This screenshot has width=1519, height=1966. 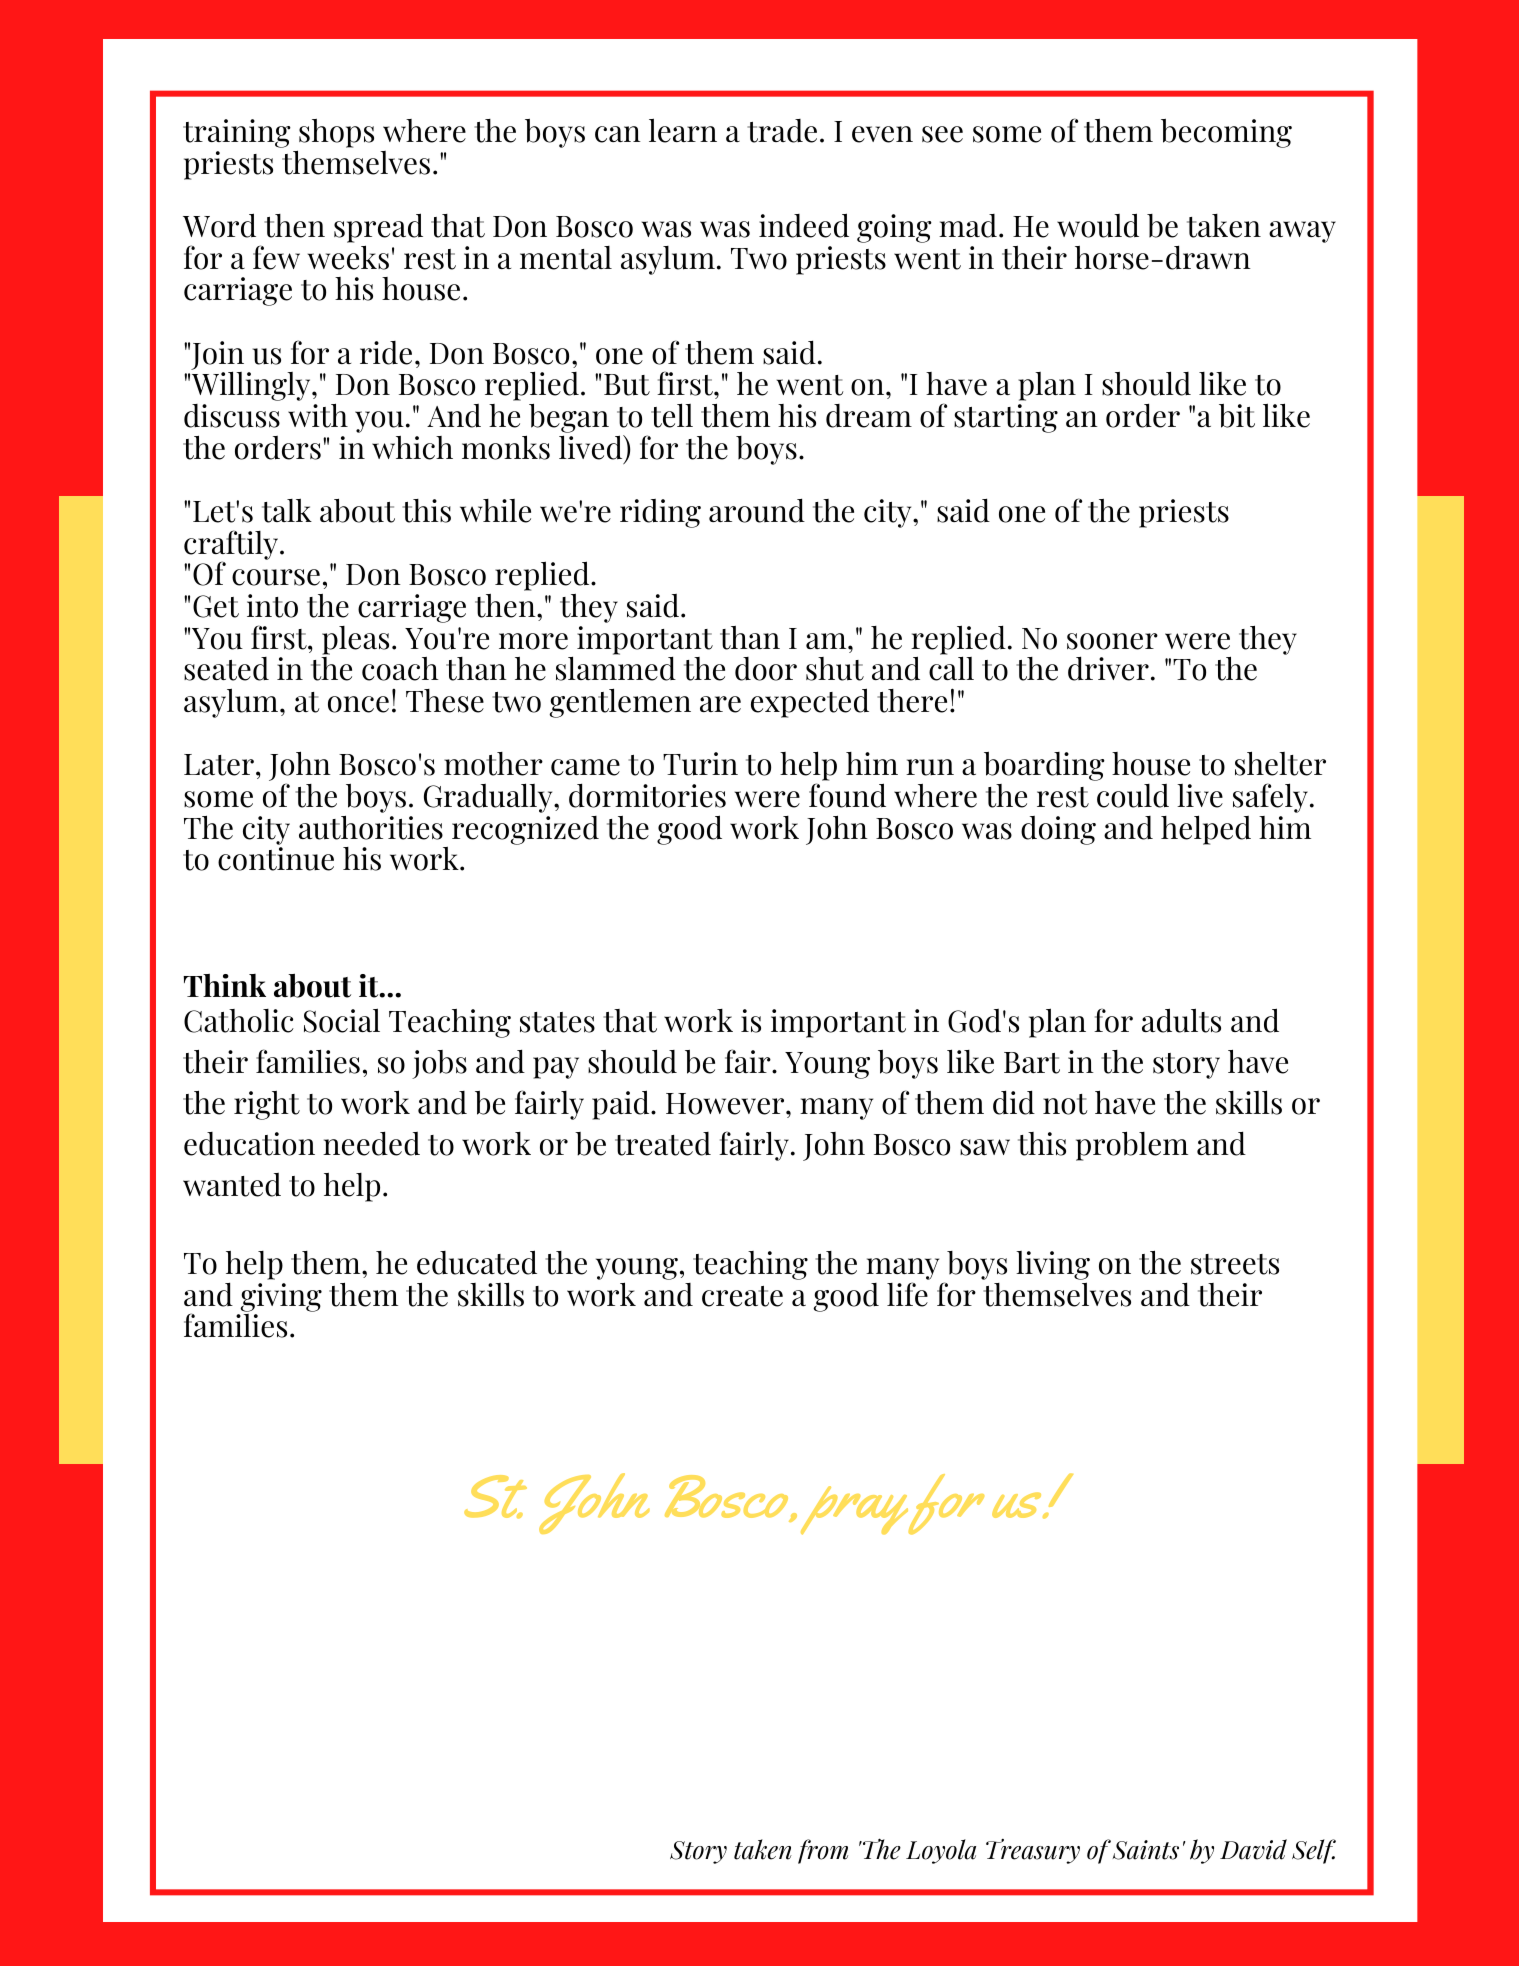 What do you see at coordinates (1226, 133) in the screenshot?
I see `becoming` at bounding box center [1226, 133].
